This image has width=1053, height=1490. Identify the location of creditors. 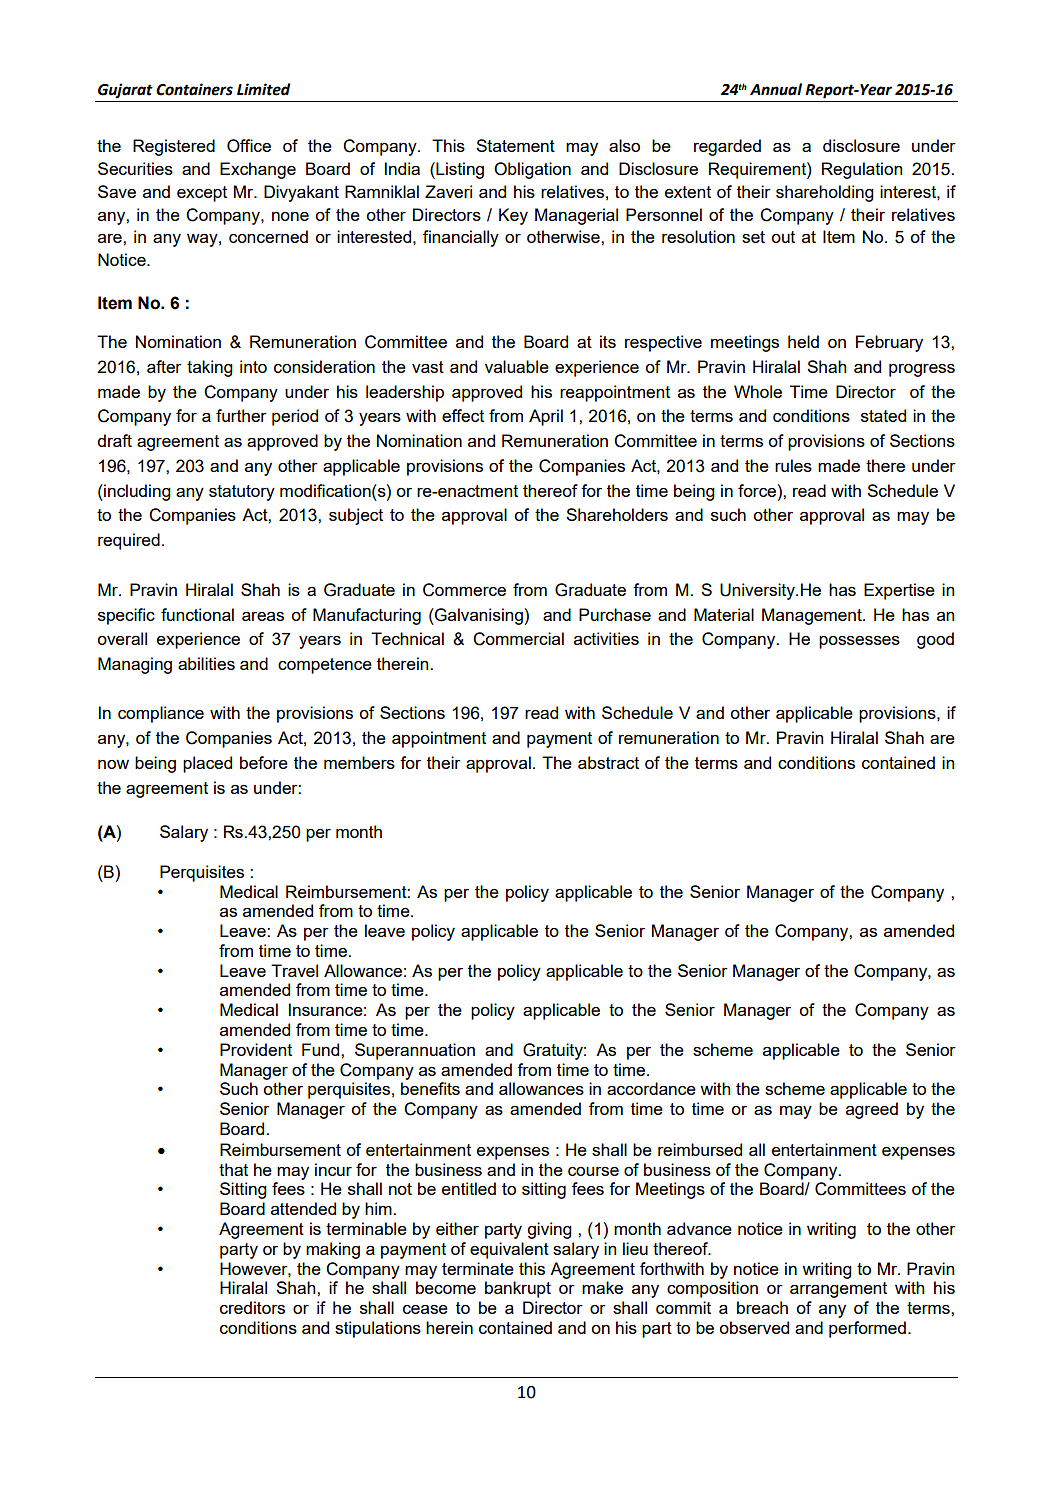
(252, 1307).
